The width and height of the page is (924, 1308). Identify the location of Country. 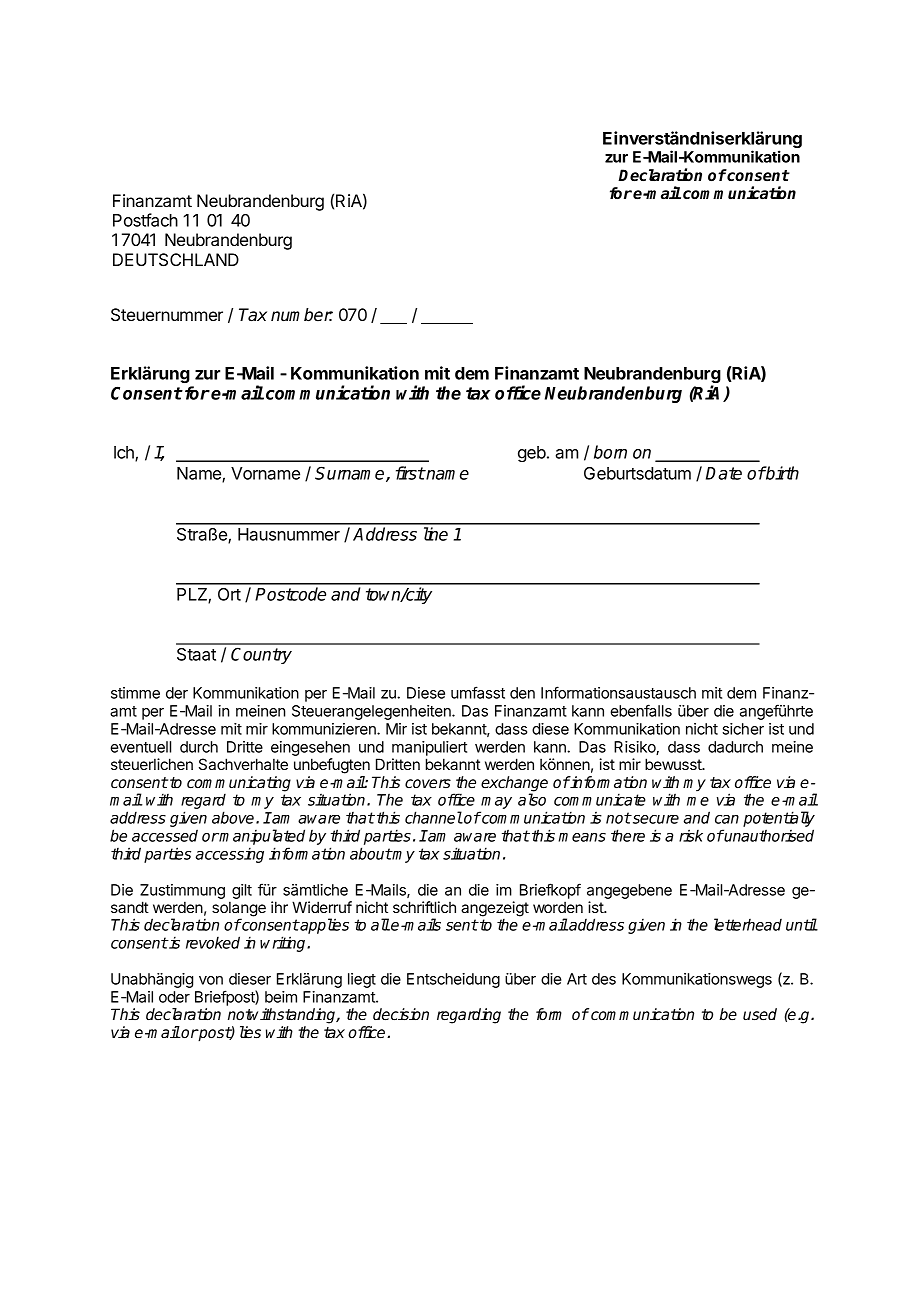
(261, 655).
